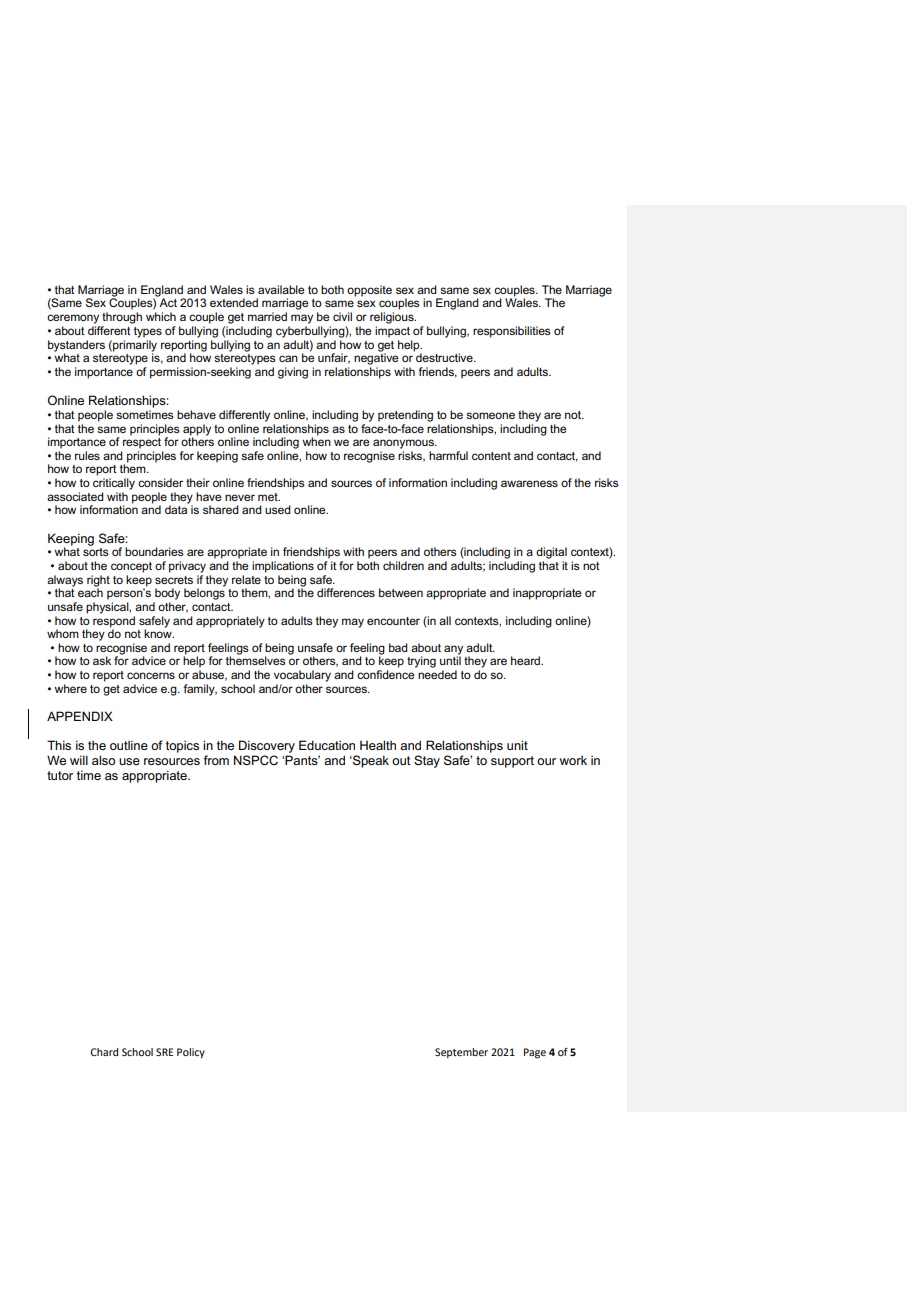 This page has width=924, height=1308. What do you see at coordinates (527, 660) in the page?
I see `heard` at bounding box center [527, 660].
